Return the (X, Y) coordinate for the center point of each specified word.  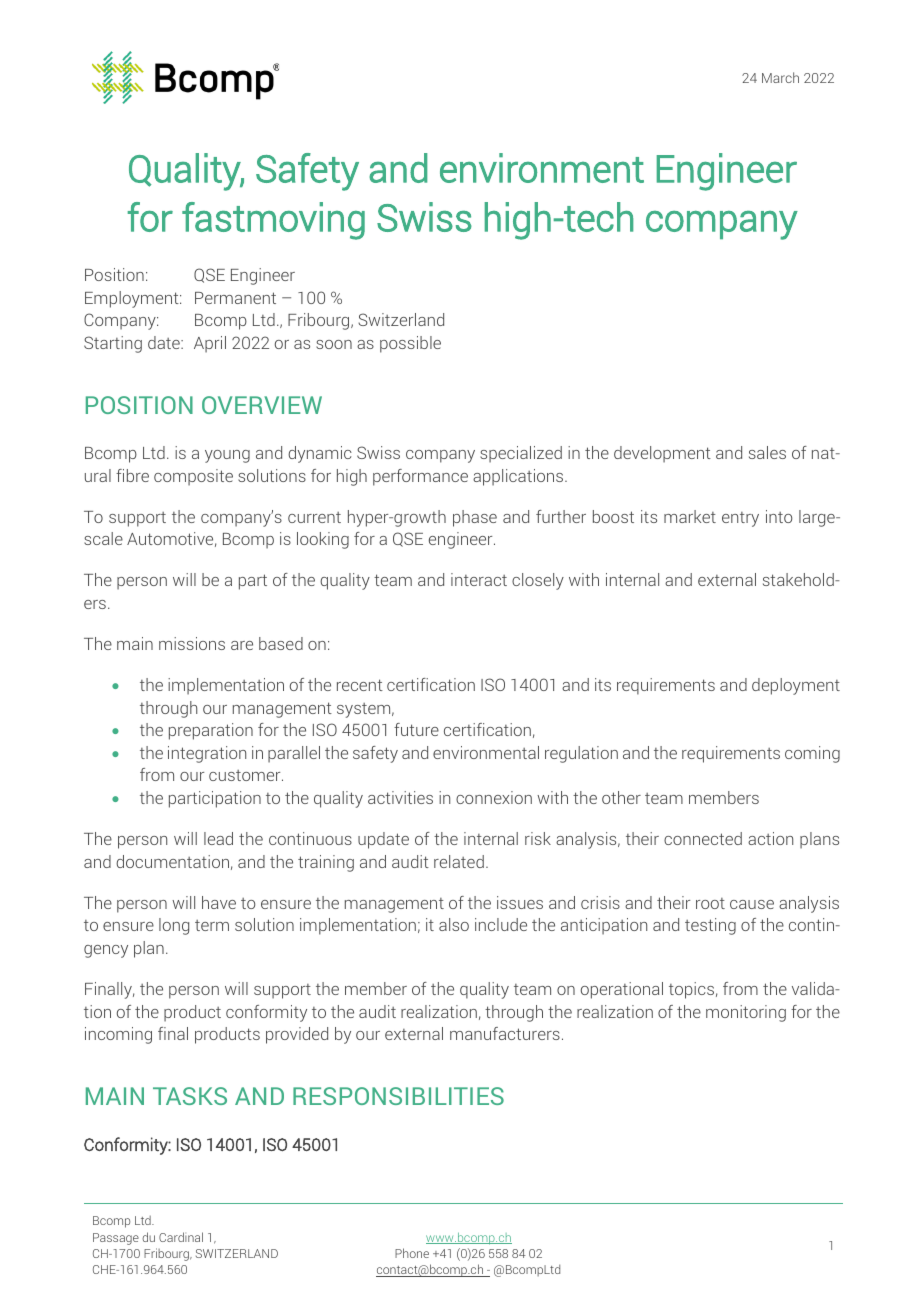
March (780, 77)
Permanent (235, 298)
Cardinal (181, 1237)
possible (410, 344)
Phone (412, 1253)
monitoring (746, 1013)
